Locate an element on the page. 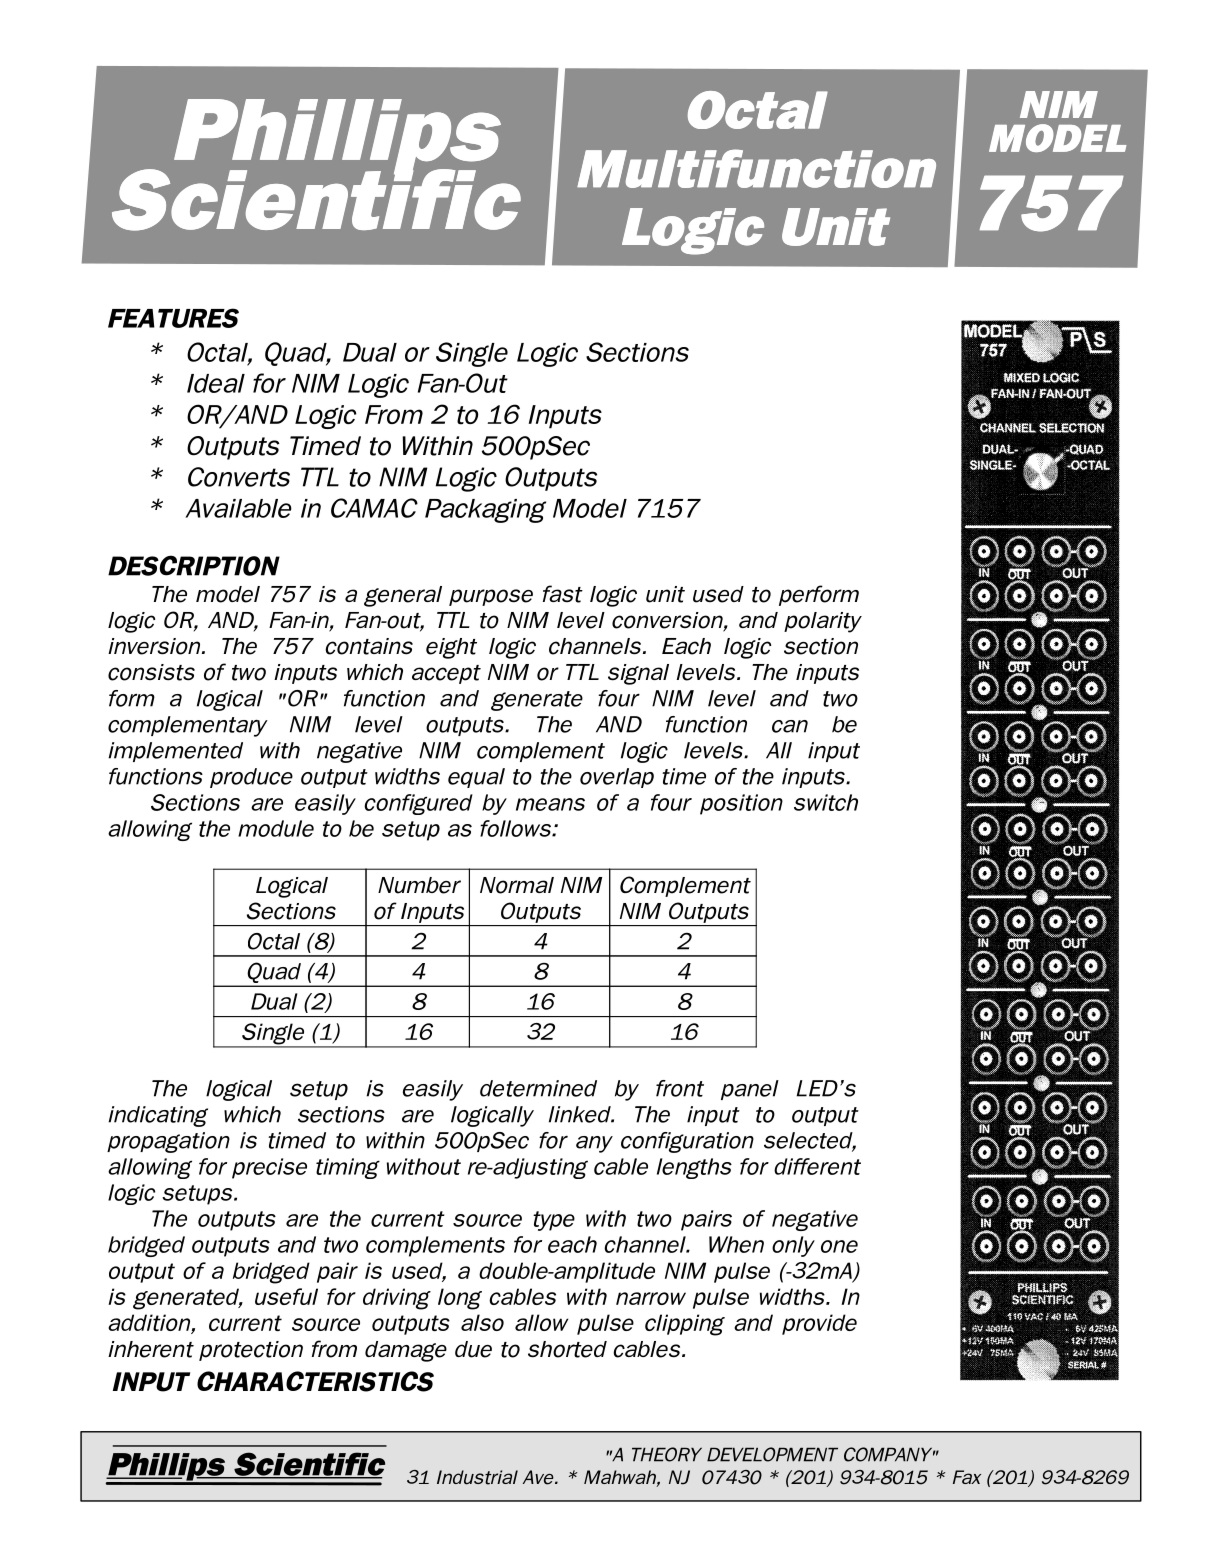  can is located at coordinates (790, 726).
